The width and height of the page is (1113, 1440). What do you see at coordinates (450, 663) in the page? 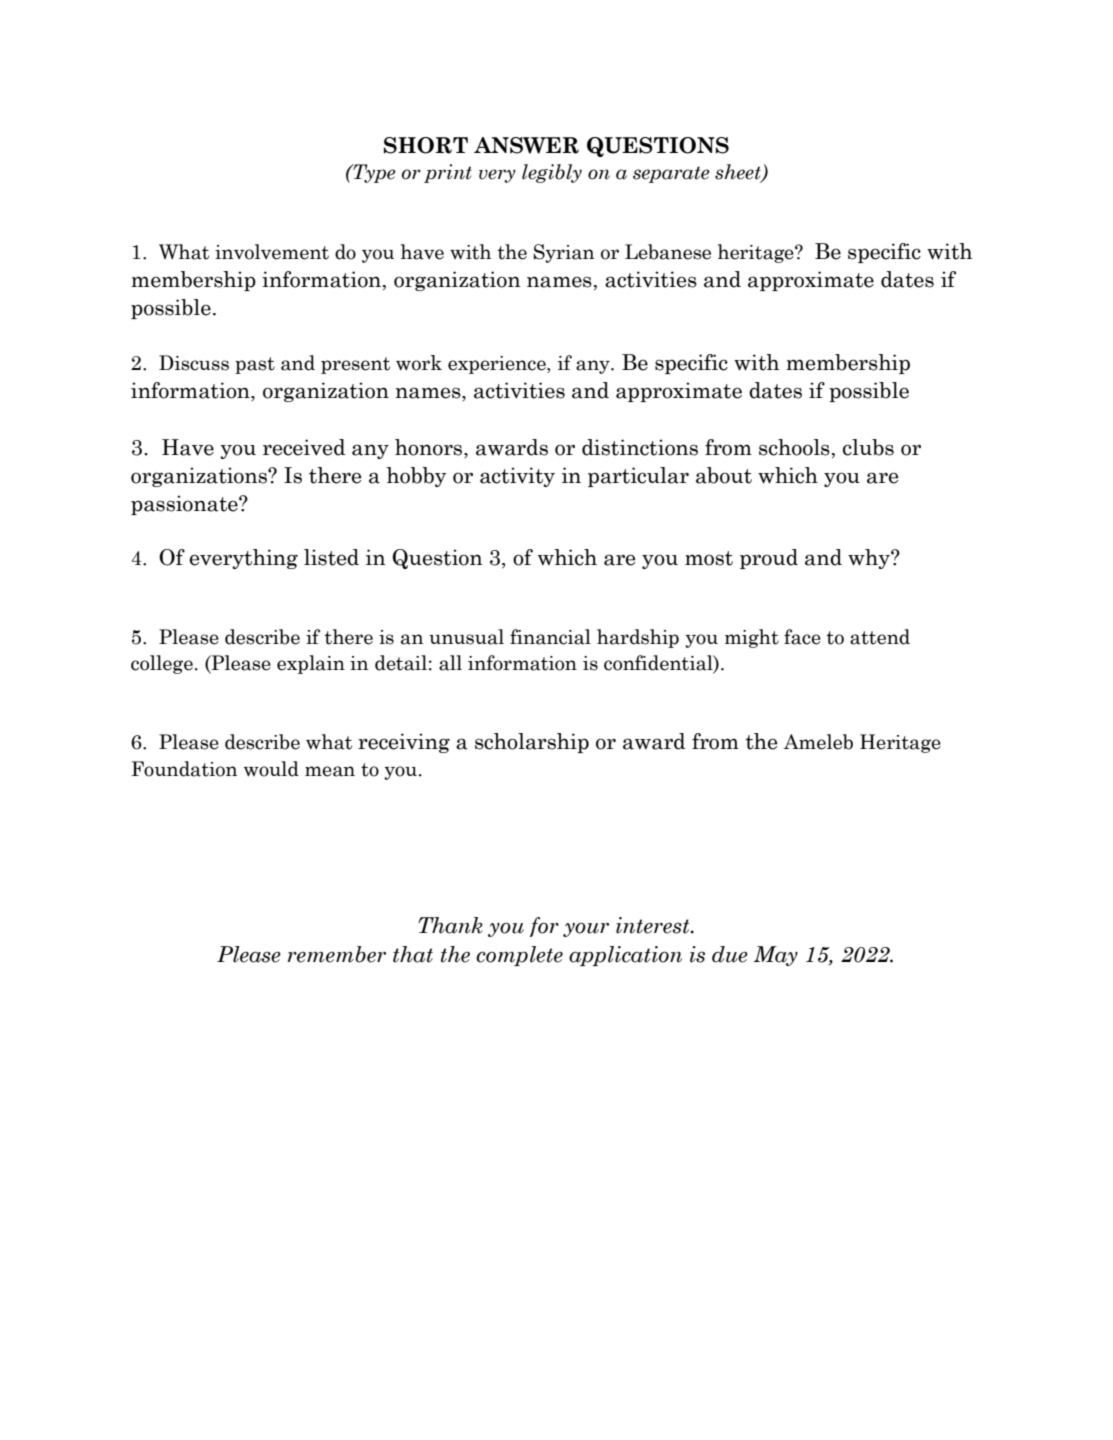
I see `all` at bounding box center [450, 663].
